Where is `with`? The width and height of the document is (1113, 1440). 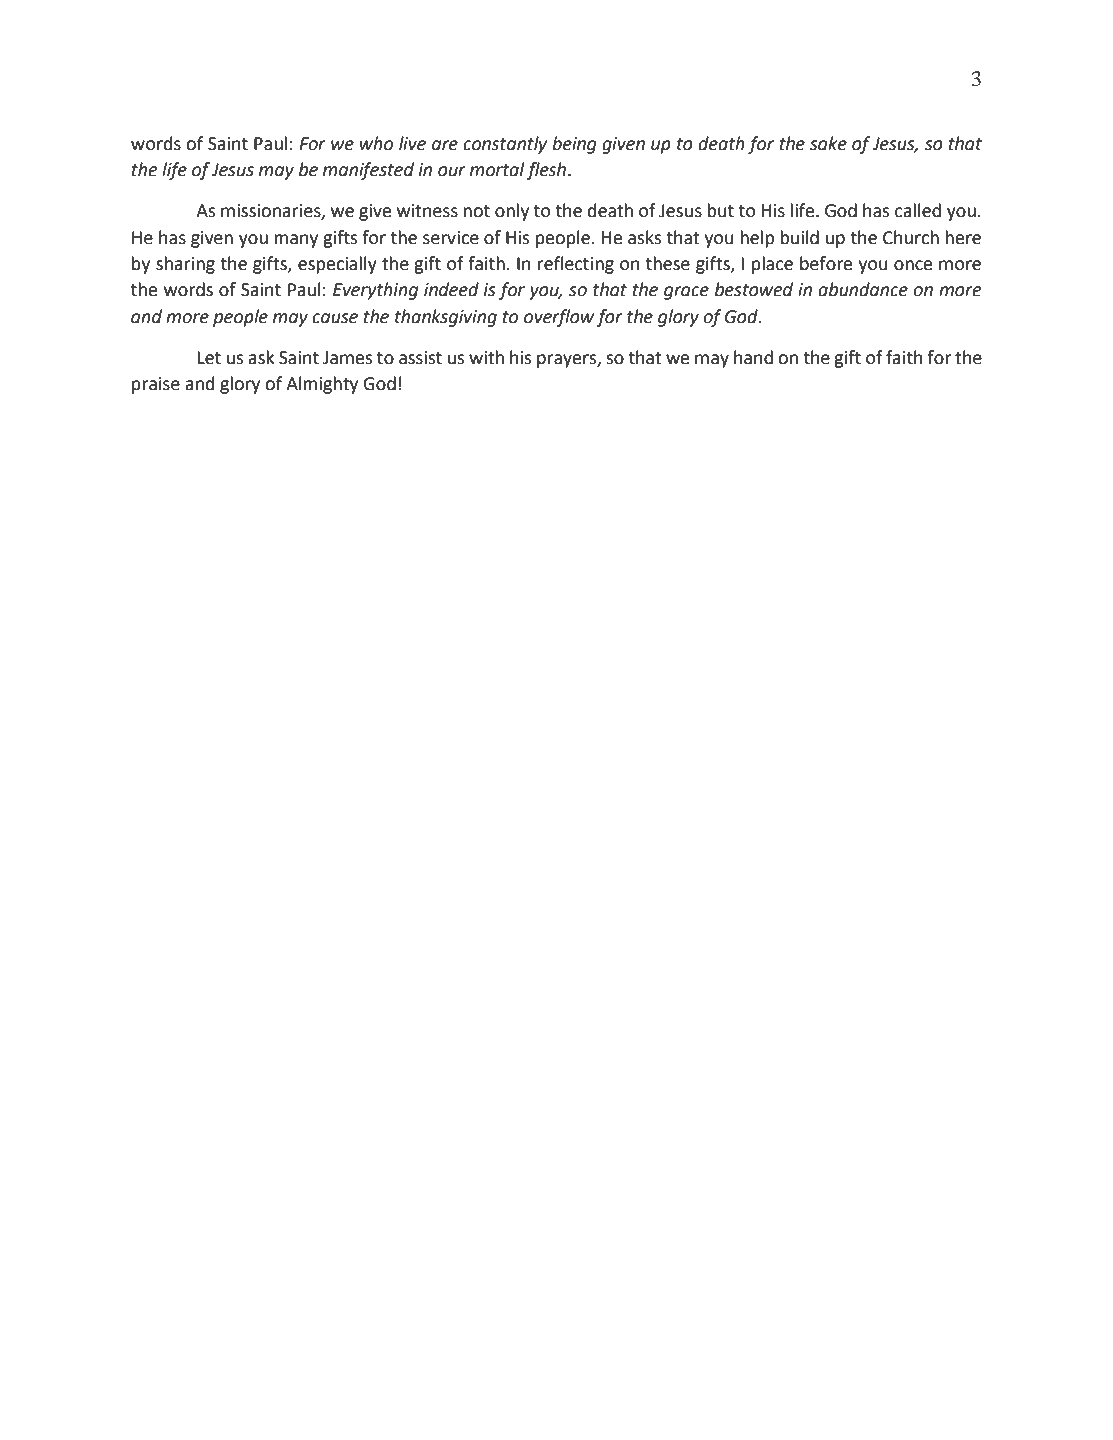 with is located at coordinates (486, 357).
